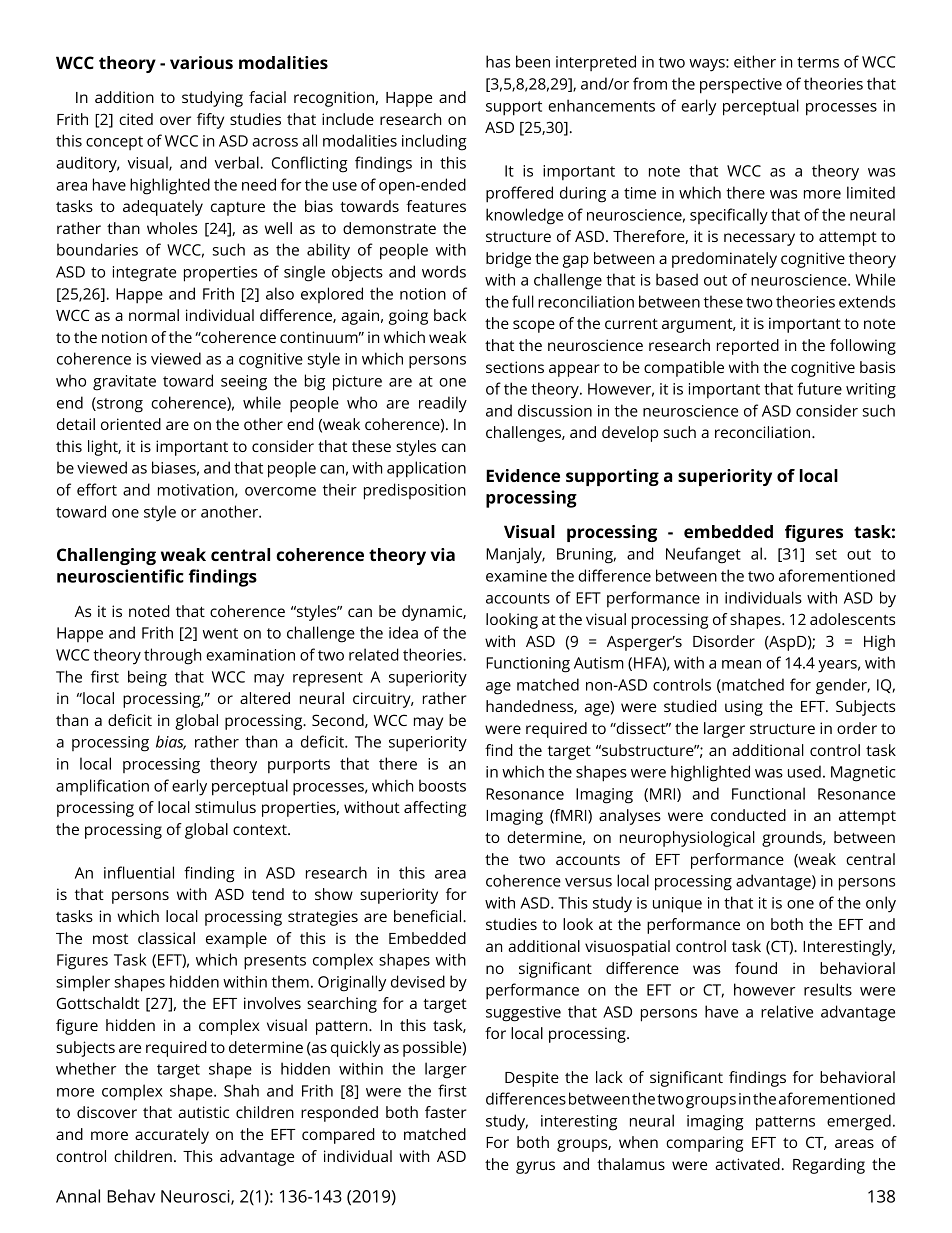  Describe the element at coordinates (498, 61) in the document. I see `has` at that location.
